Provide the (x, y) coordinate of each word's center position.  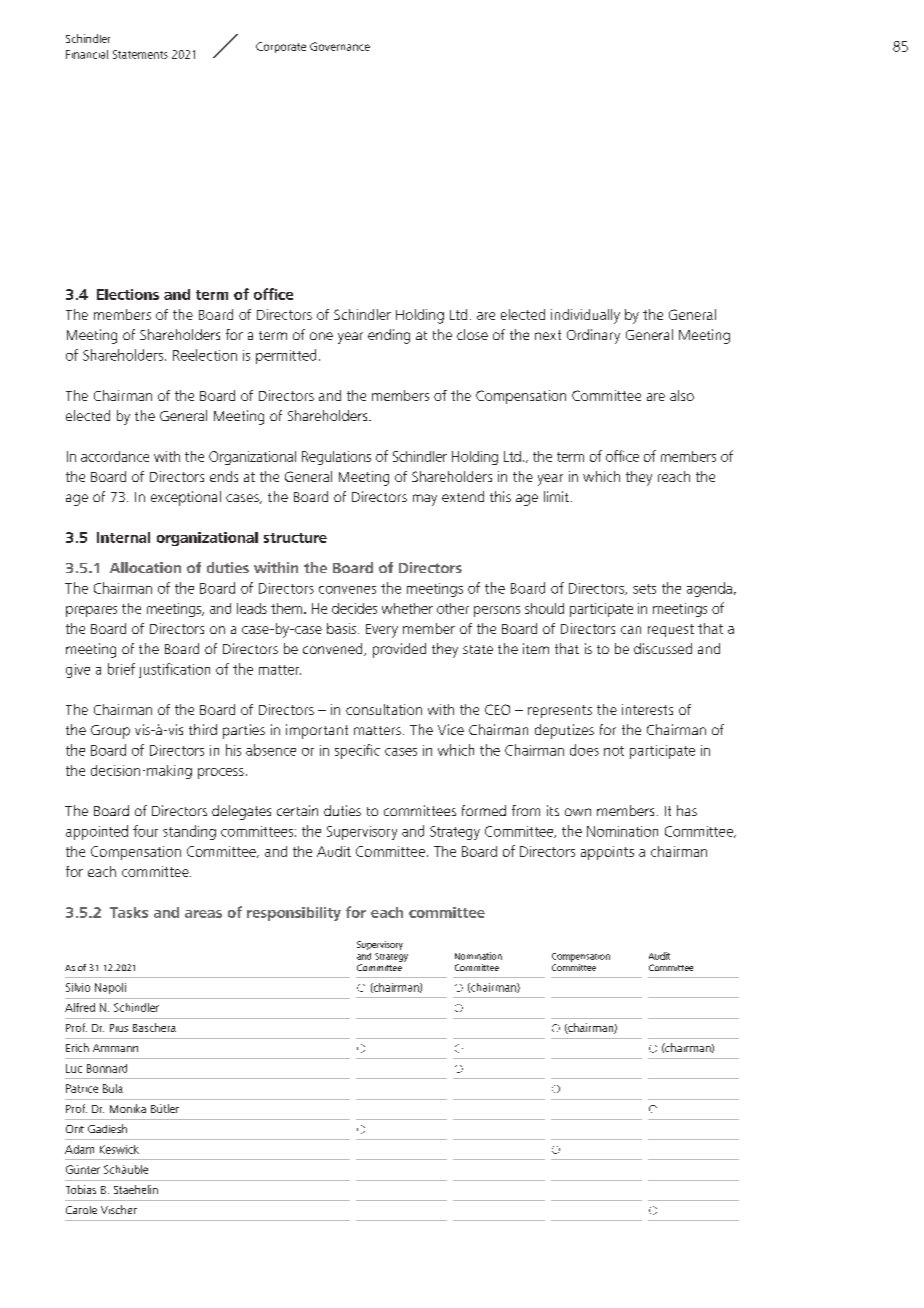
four (145, 831)
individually (585, 316)
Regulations (336, 458)
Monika (128, 1108)
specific (357, 751)
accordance (115, 456)
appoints (607, 853)
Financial (87, 54)
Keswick (119, 1149)
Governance (340, 46)
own (578, 812)
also (682, 395)
